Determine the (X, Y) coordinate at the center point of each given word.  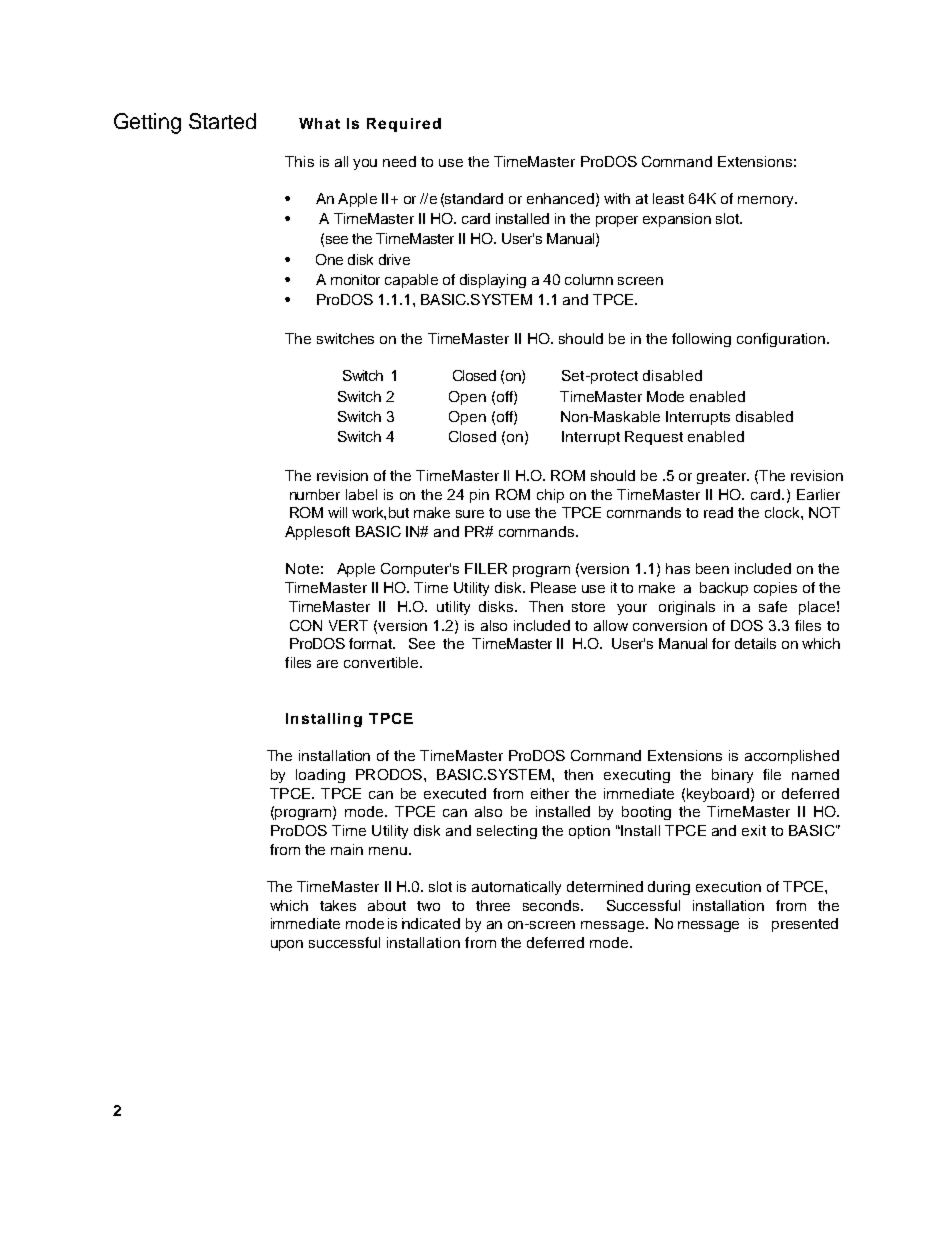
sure (470, 514)
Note (302, 568)
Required (404, 125)
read (718, 512)
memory (767, 201)
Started (222, 121)
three (493, 905)
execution (728, 886)
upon (287, 945)
